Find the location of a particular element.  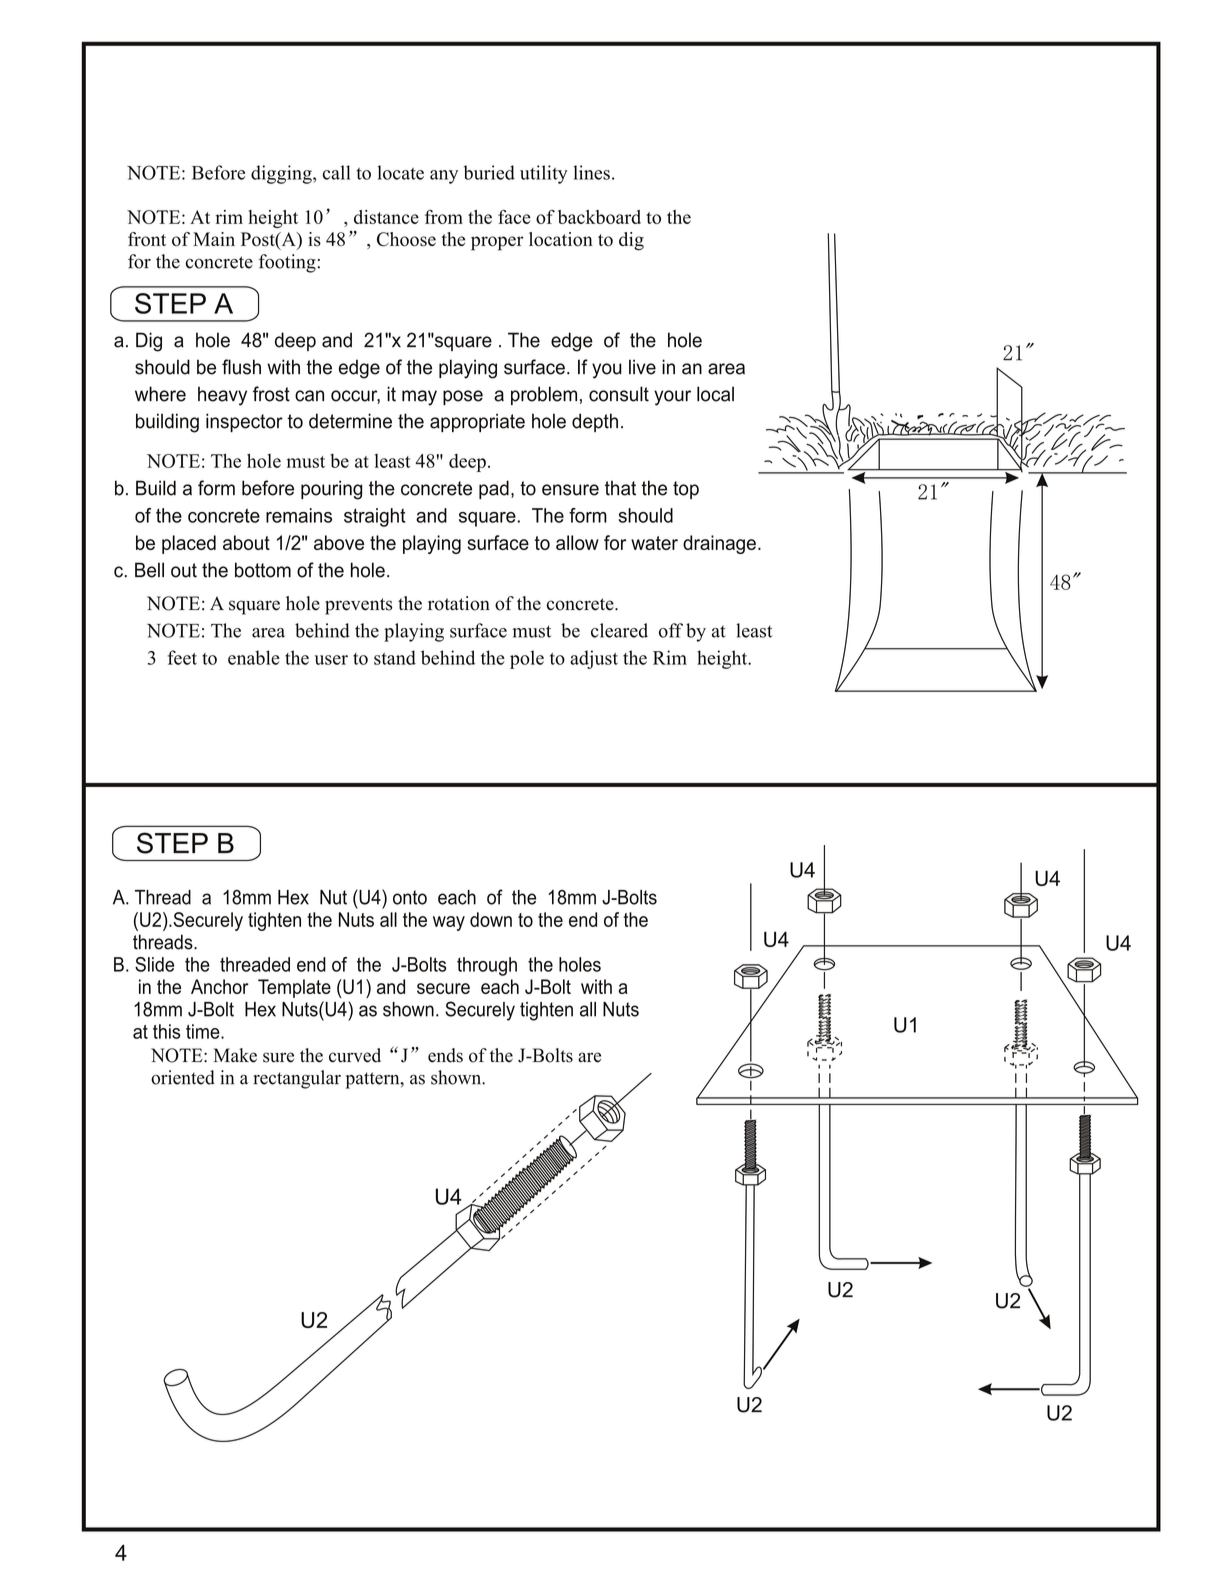

digging is located at coordinates (282, 174).
